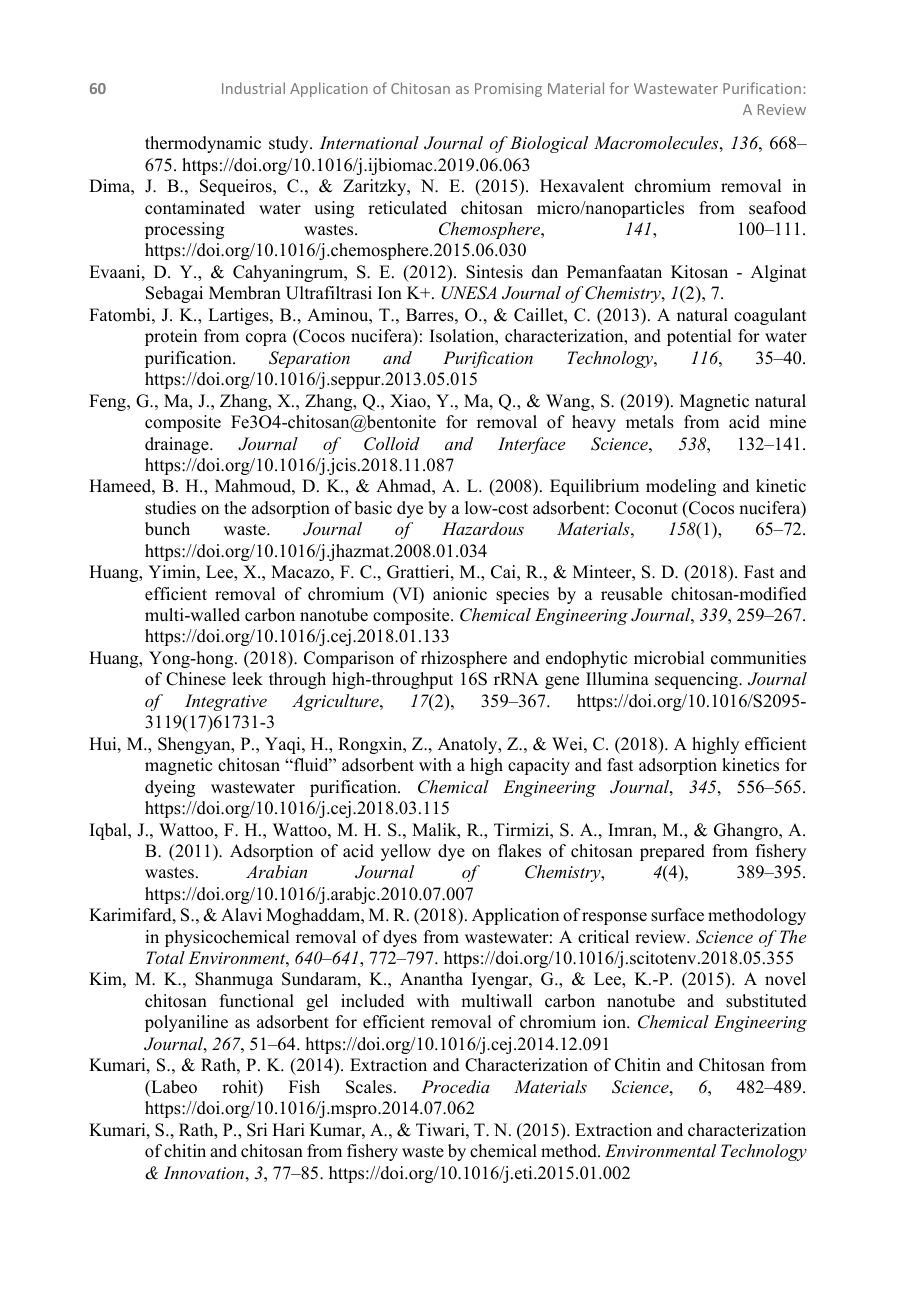  I want to click on seafood, so click(777, 208).
